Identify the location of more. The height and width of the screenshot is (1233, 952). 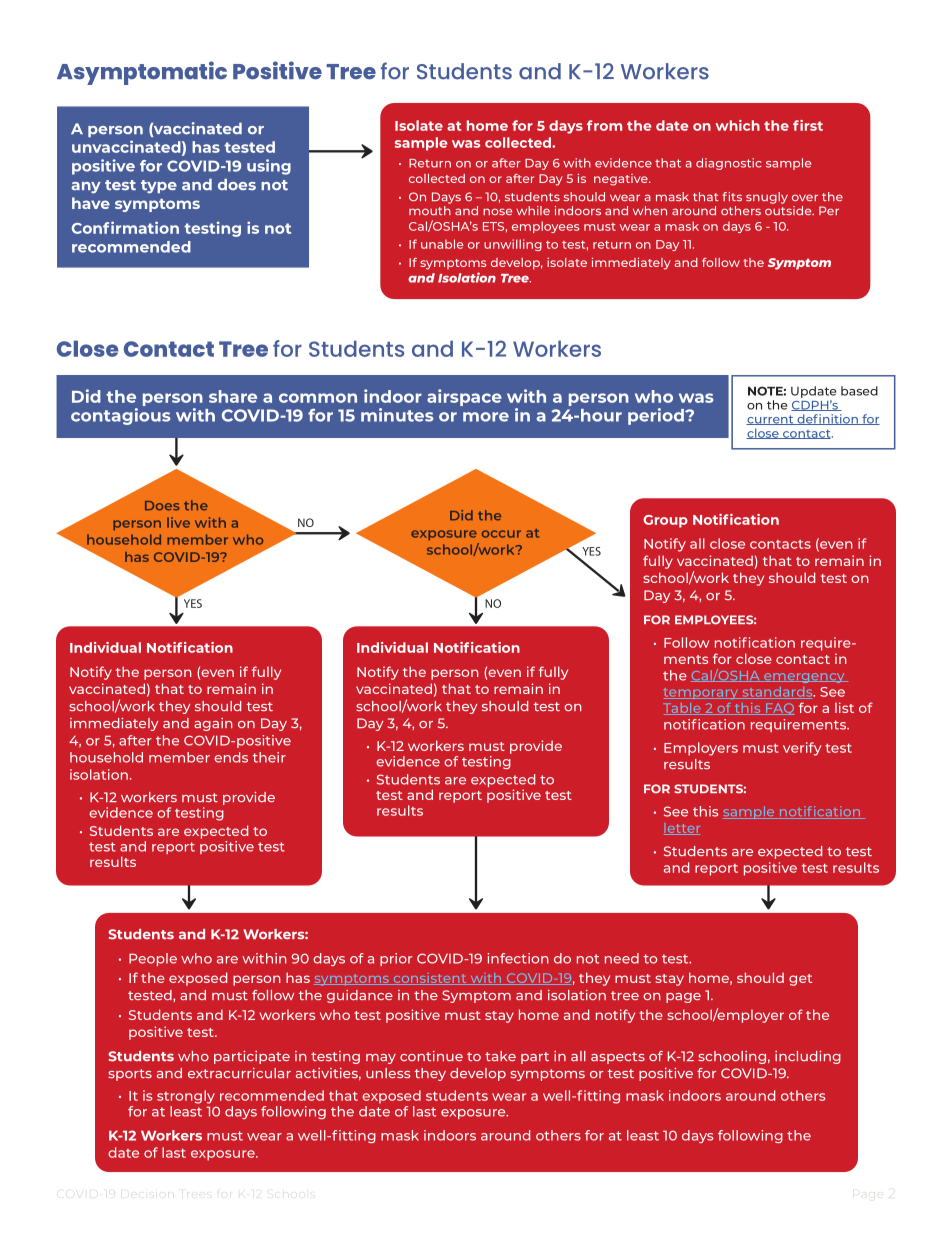
(486, 417).
